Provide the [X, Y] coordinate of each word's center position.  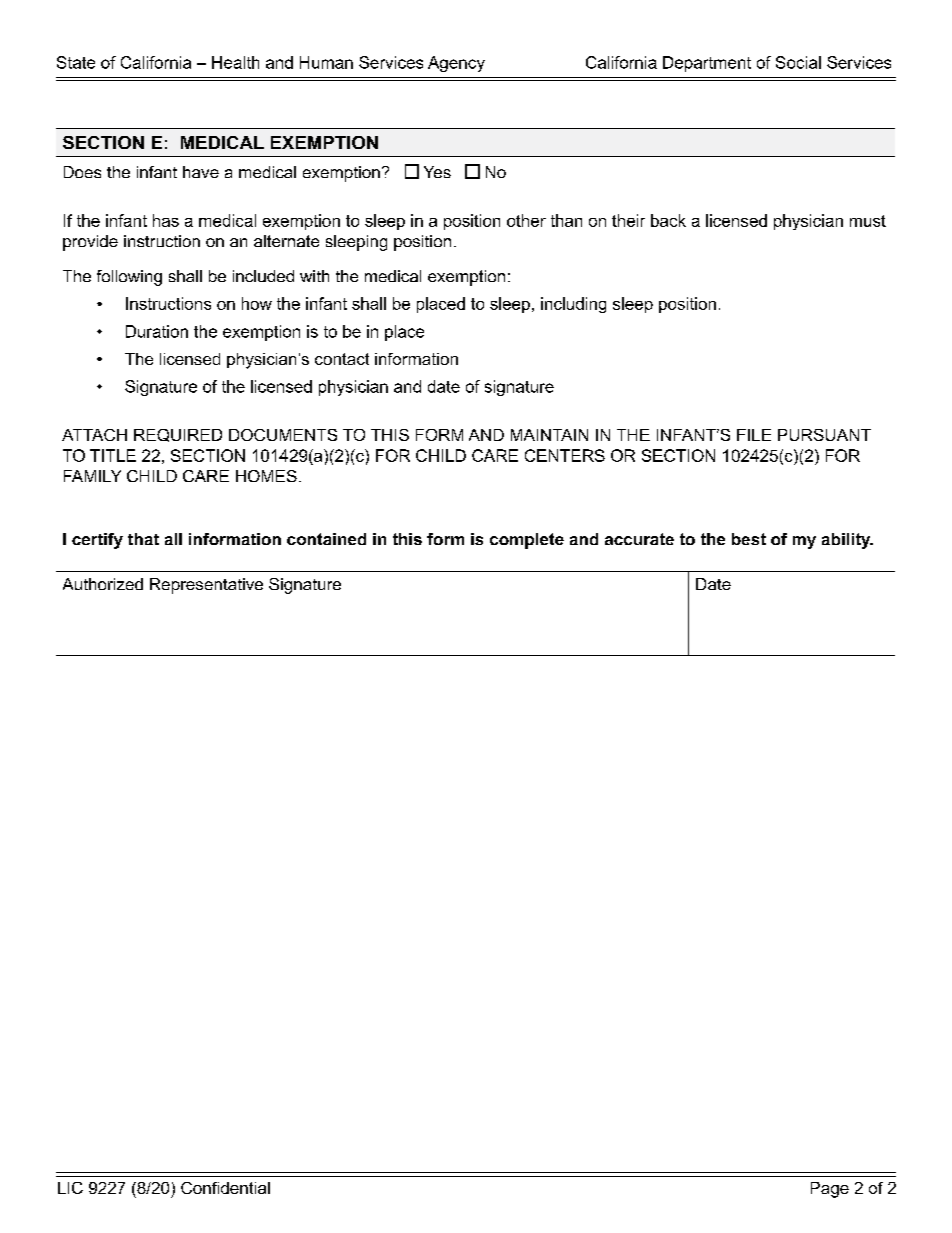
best [749, 539]
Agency [456, 64]
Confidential [225, 1188]
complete [527, 541]
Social [798, 62]
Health [235, 62]
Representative [206, 586]
